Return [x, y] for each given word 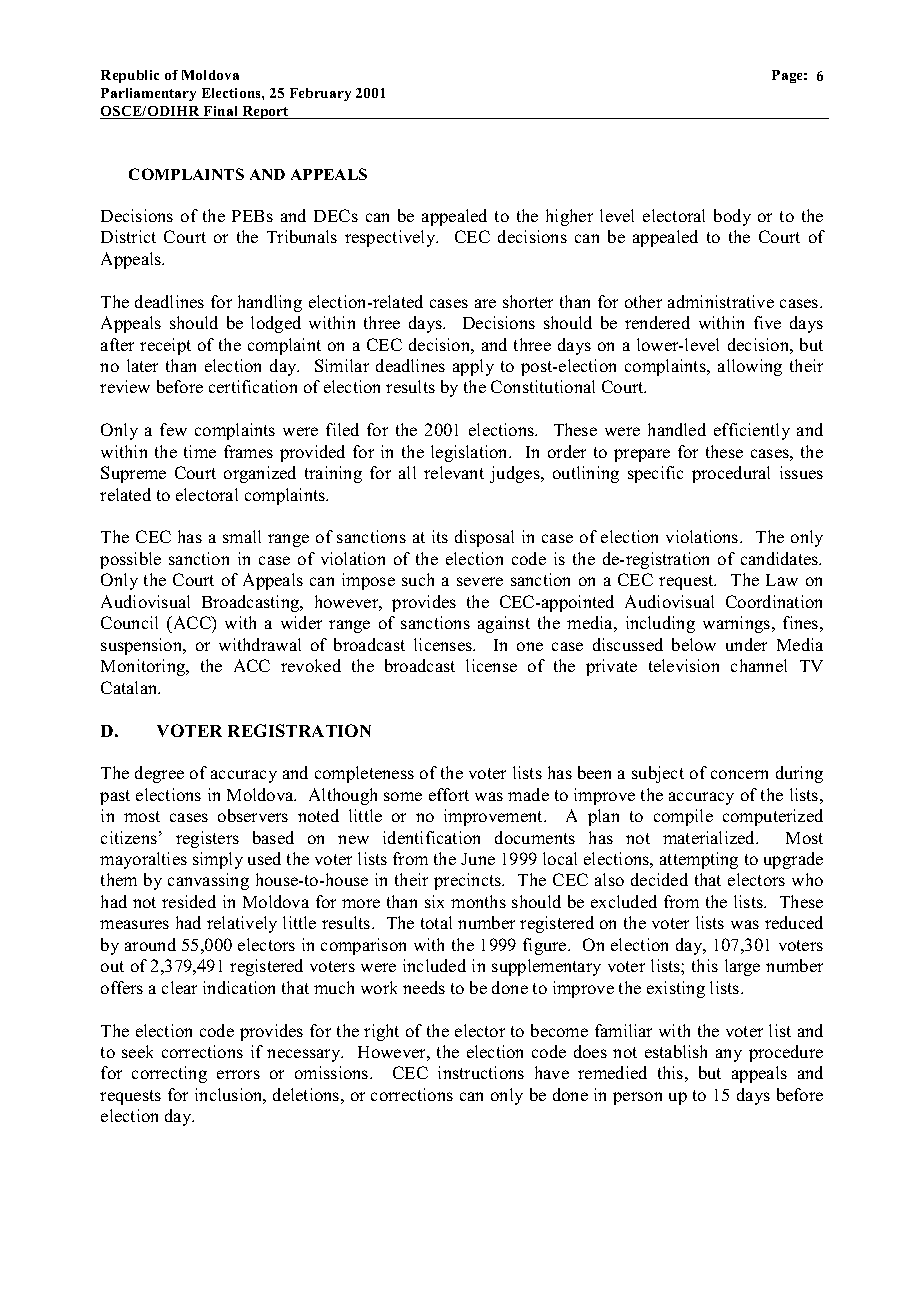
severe [480, 581]
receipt [165, 346]
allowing [750, 367]
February [320, 94]
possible [130, 560]
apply [473, 367]
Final [221, 112]
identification [431, 837]
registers [207, 839]
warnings [738, 624]
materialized [710, 837]
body [732, 217]
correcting [169, 1074]
